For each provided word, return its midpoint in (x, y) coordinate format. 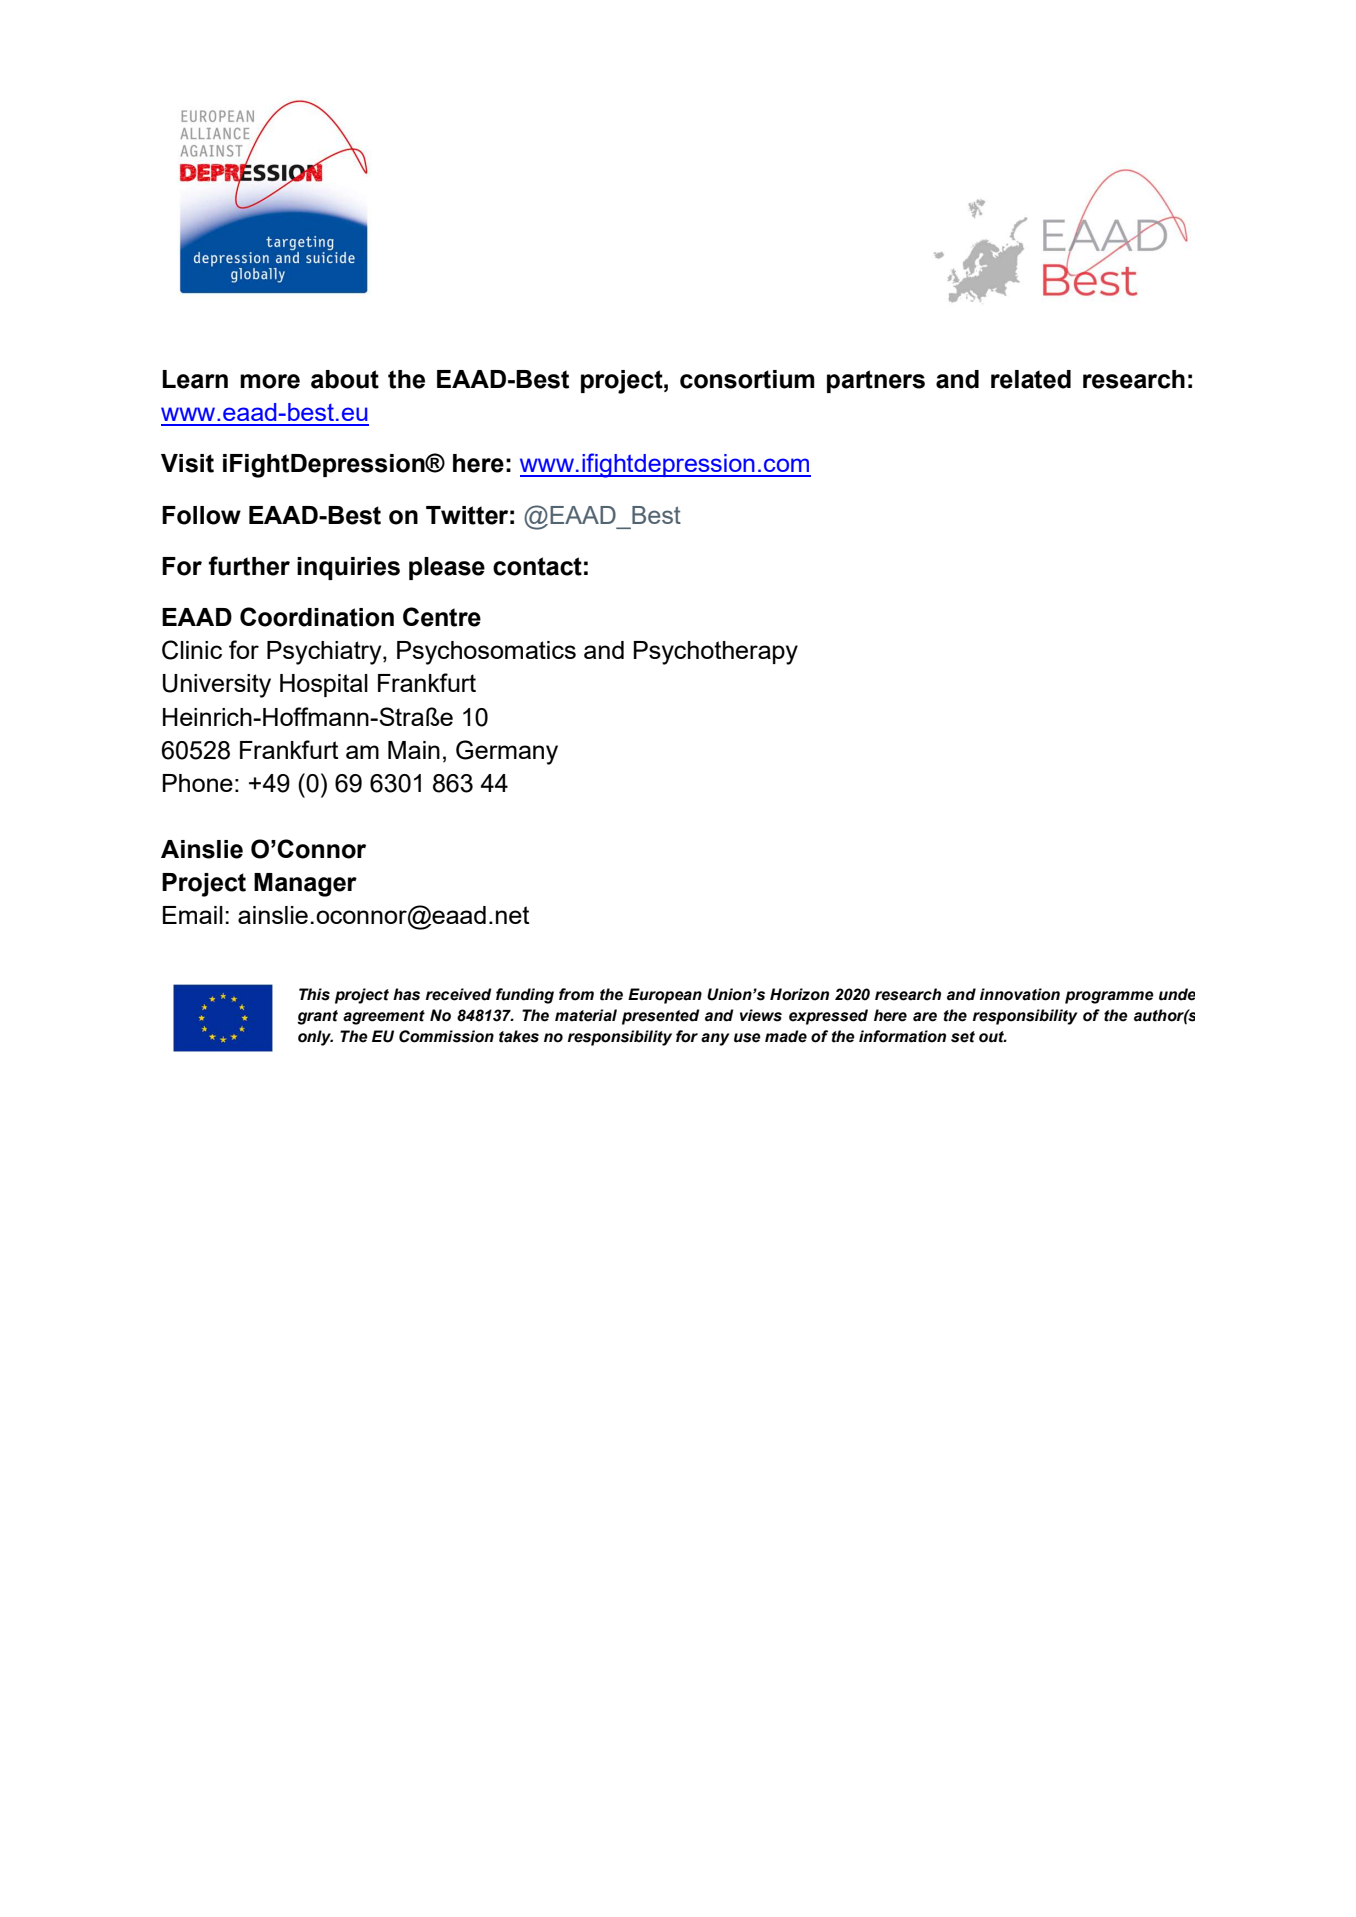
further (249, 566)
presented (661, 1017)
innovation (1020, 994)
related (1031, 379)
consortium (747, 379)
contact (537, 566)
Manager (305, 885)
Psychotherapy (716, 653)
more (270, 381)
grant (317, 1017)
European (665, 996)
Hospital (324, 685)
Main (414, 750)
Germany (507, 752)
